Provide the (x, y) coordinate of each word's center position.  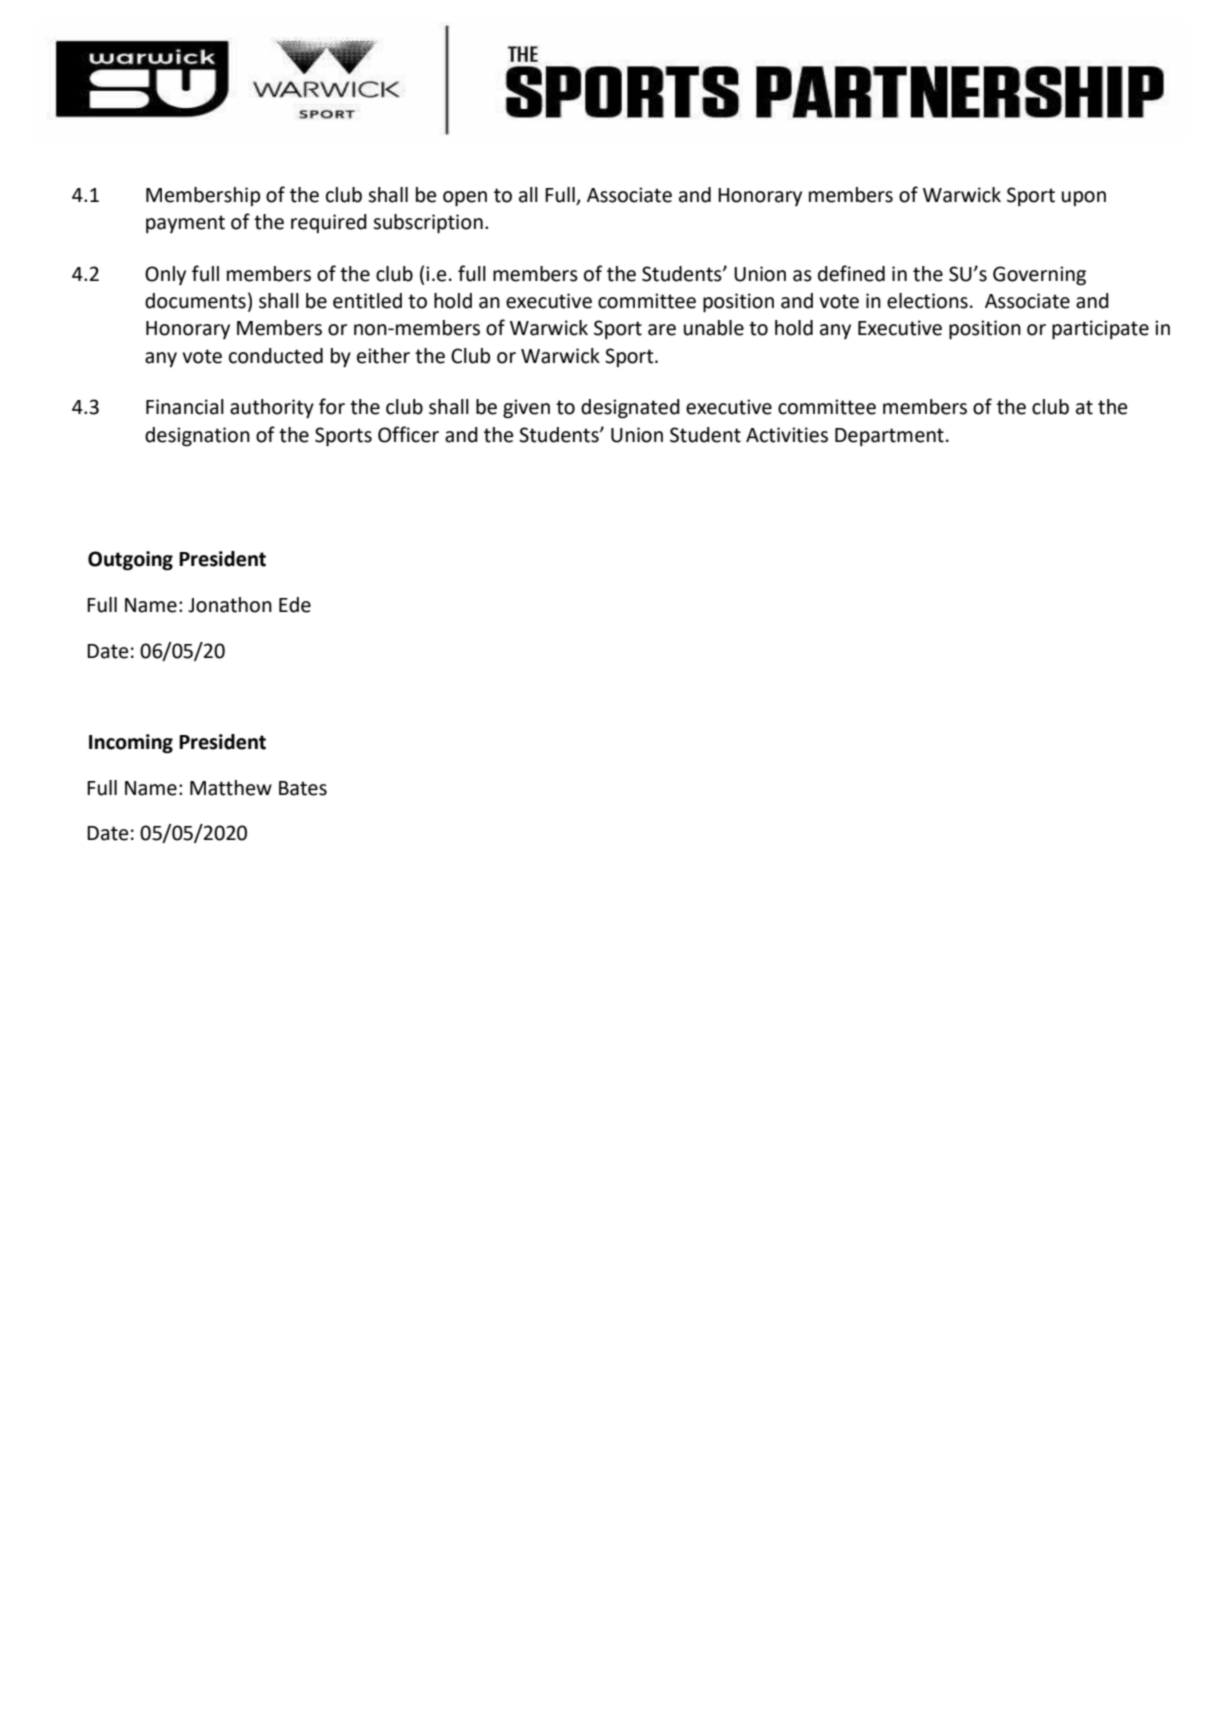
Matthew (231, 788)
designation (197, 437)
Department (889, 437)
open (465, 199)
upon (1084, 198)
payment (185, 224)
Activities (787, 435)
